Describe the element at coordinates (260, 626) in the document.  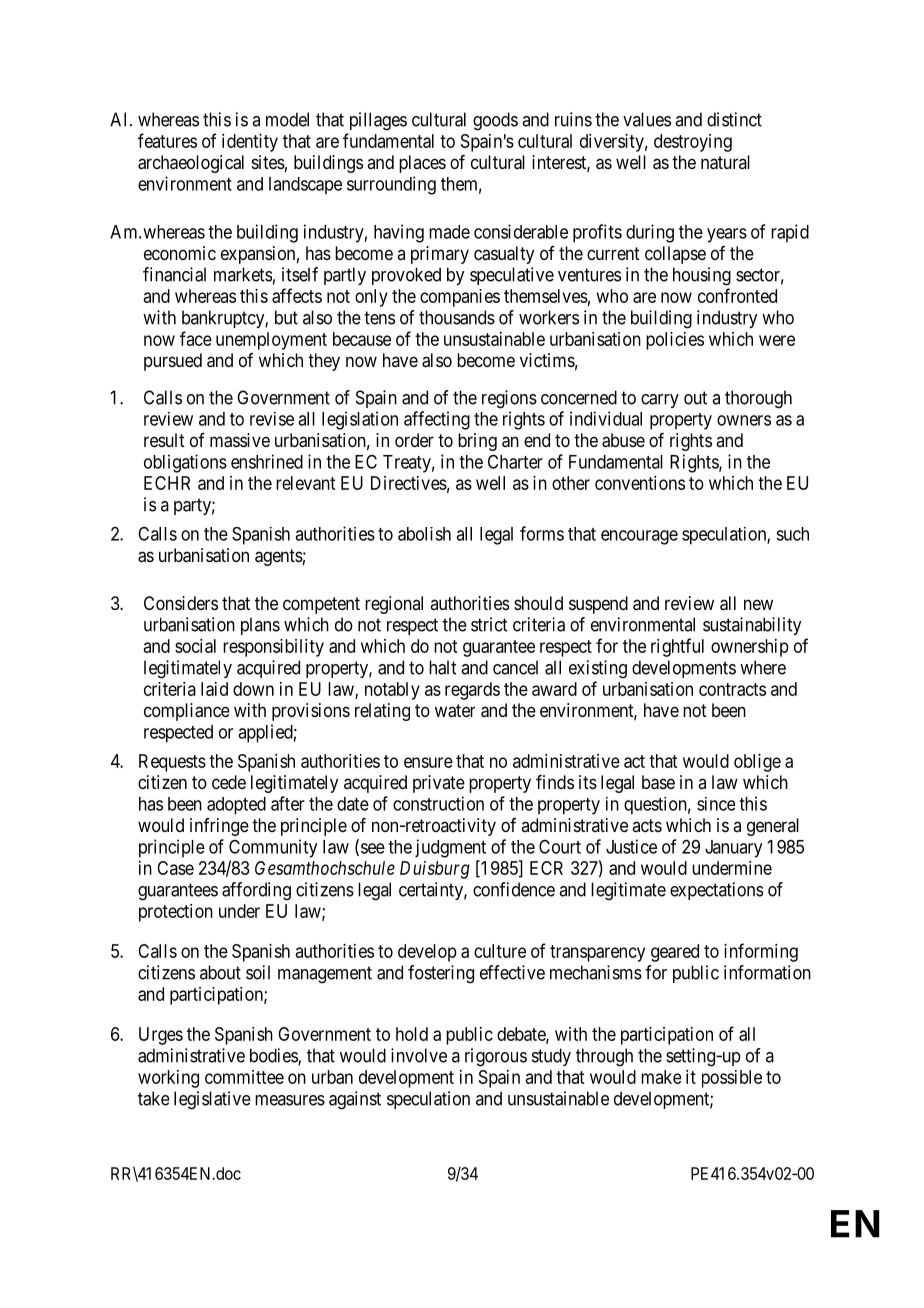
I see `plans` at that location.
